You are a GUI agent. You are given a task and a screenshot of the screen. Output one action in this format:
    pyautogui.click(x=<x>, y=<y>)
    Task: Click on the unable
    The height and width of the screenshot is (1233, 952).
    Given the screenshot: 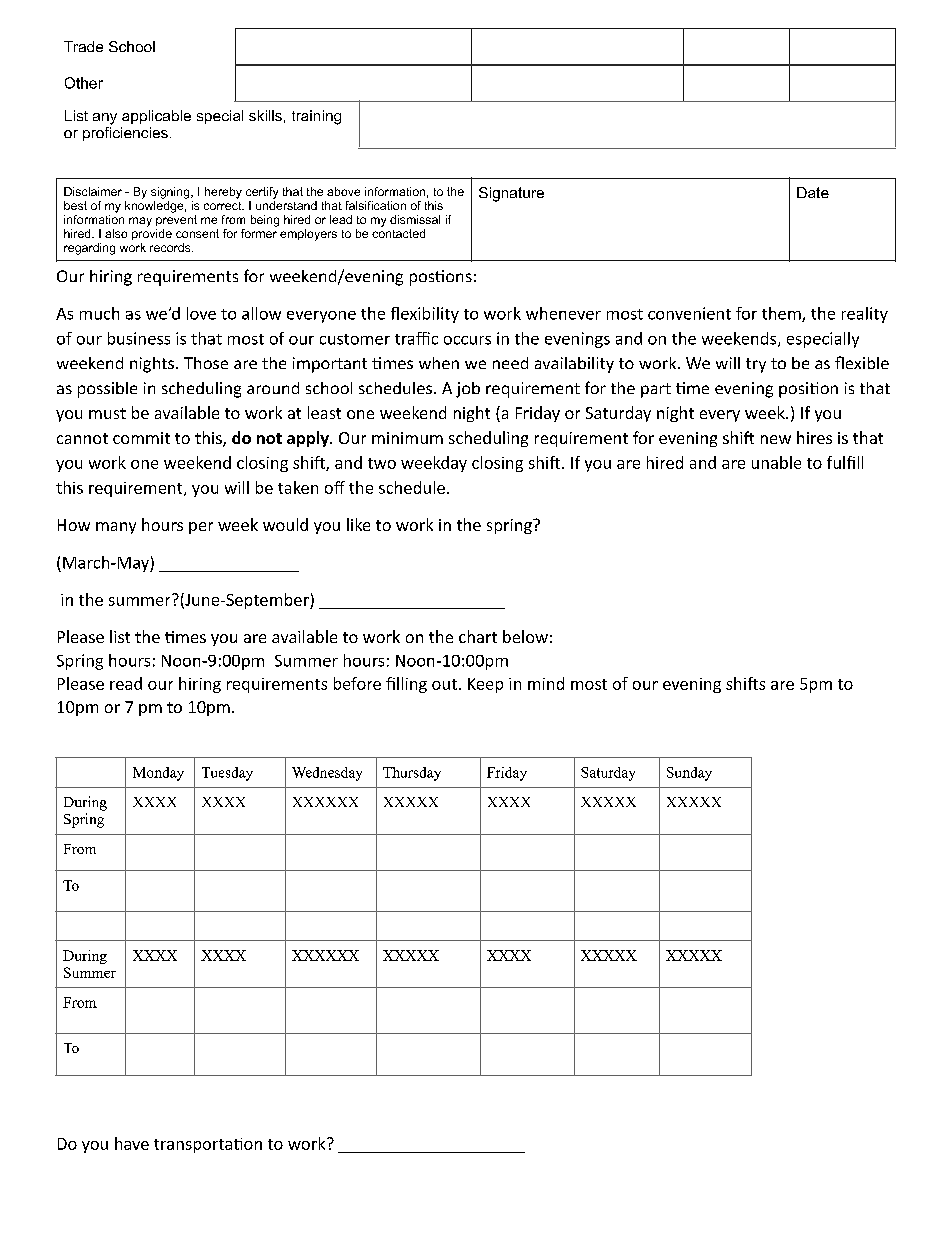 What is the action you would take?
    pyautogui.click(x=776, y=462)
